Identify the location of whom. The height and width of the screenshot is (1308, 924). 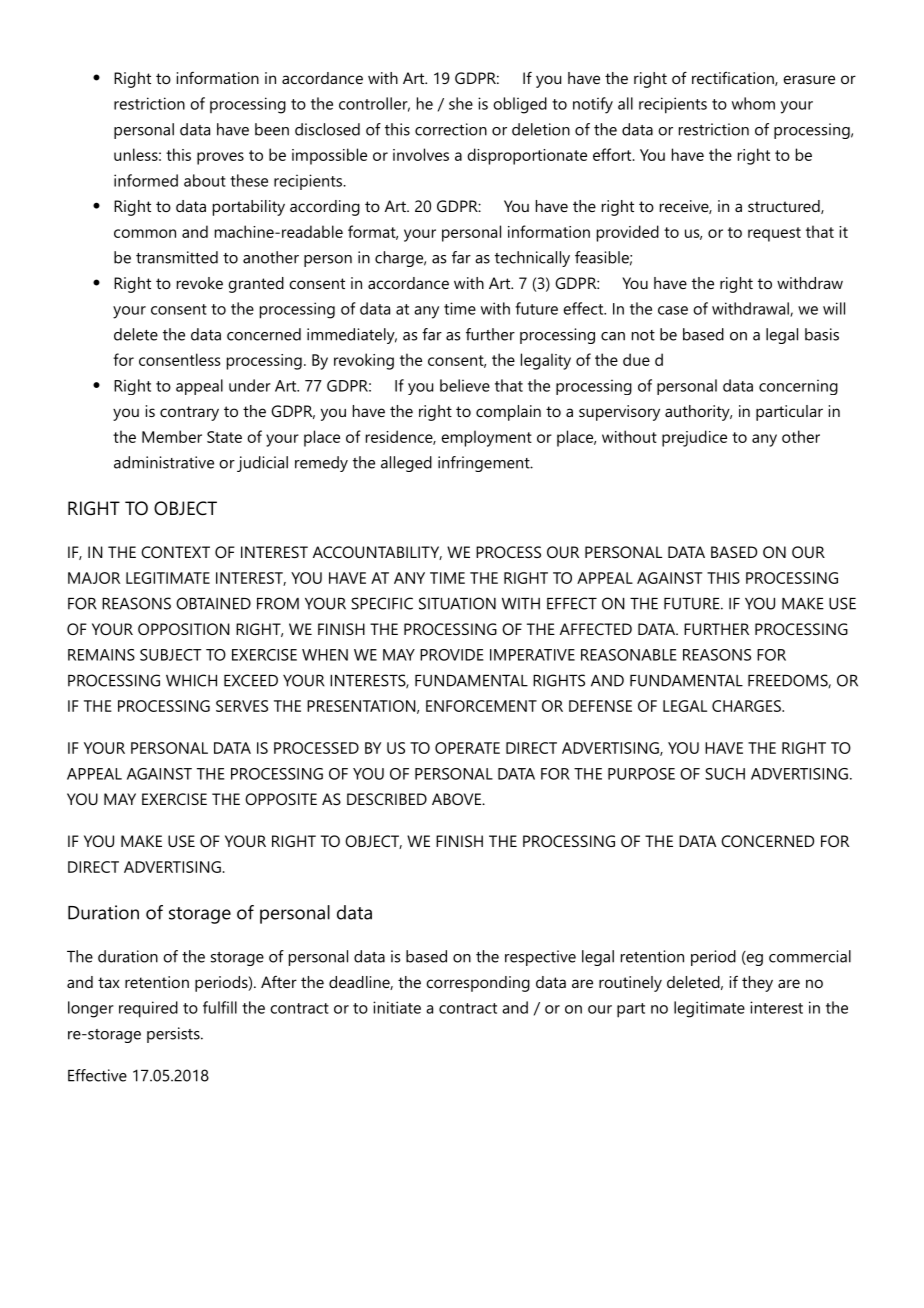
(753, 103).
